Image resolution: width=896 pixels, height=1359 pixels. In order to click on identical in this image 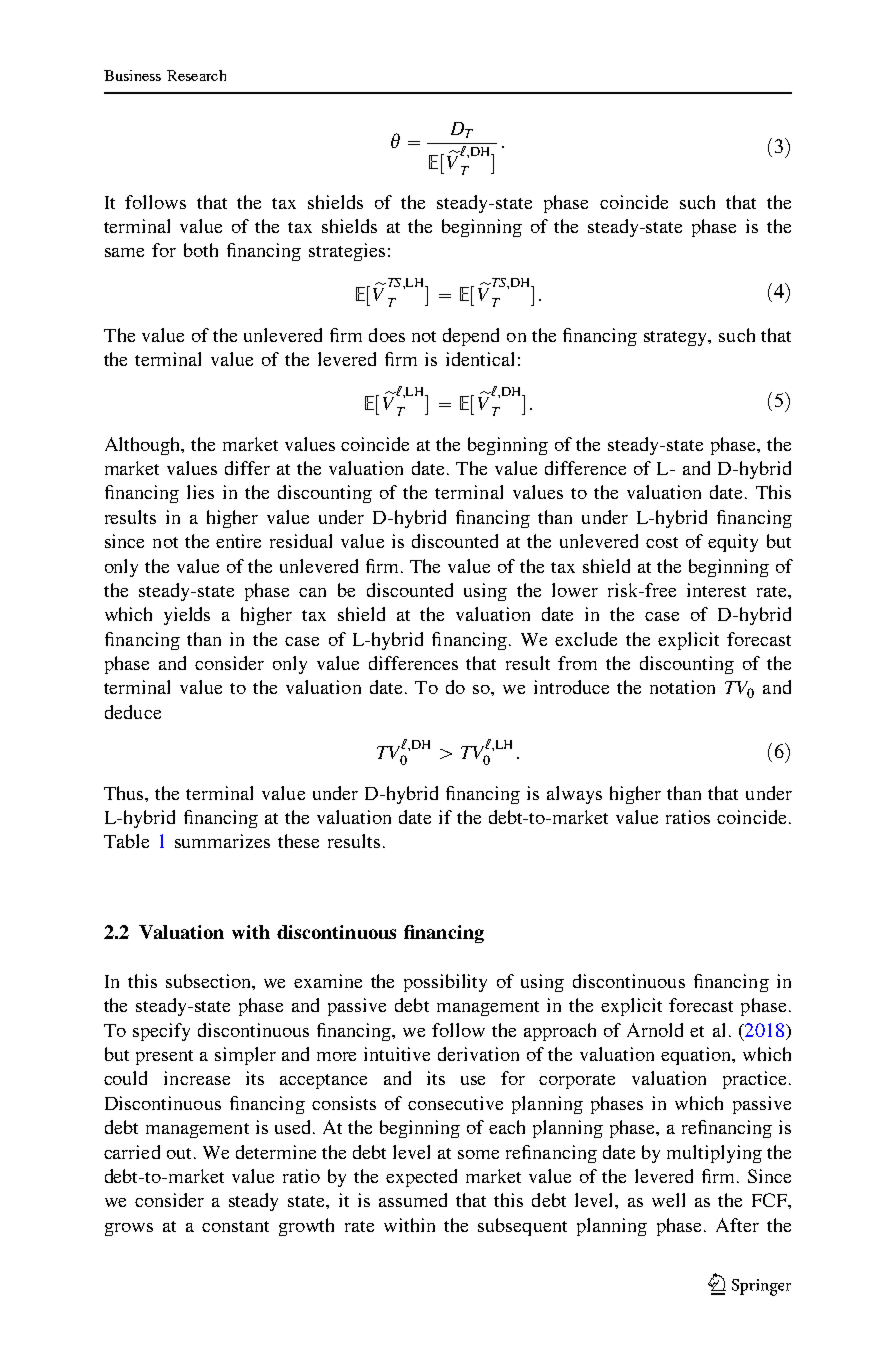, I will do `click(480, 359)`.
